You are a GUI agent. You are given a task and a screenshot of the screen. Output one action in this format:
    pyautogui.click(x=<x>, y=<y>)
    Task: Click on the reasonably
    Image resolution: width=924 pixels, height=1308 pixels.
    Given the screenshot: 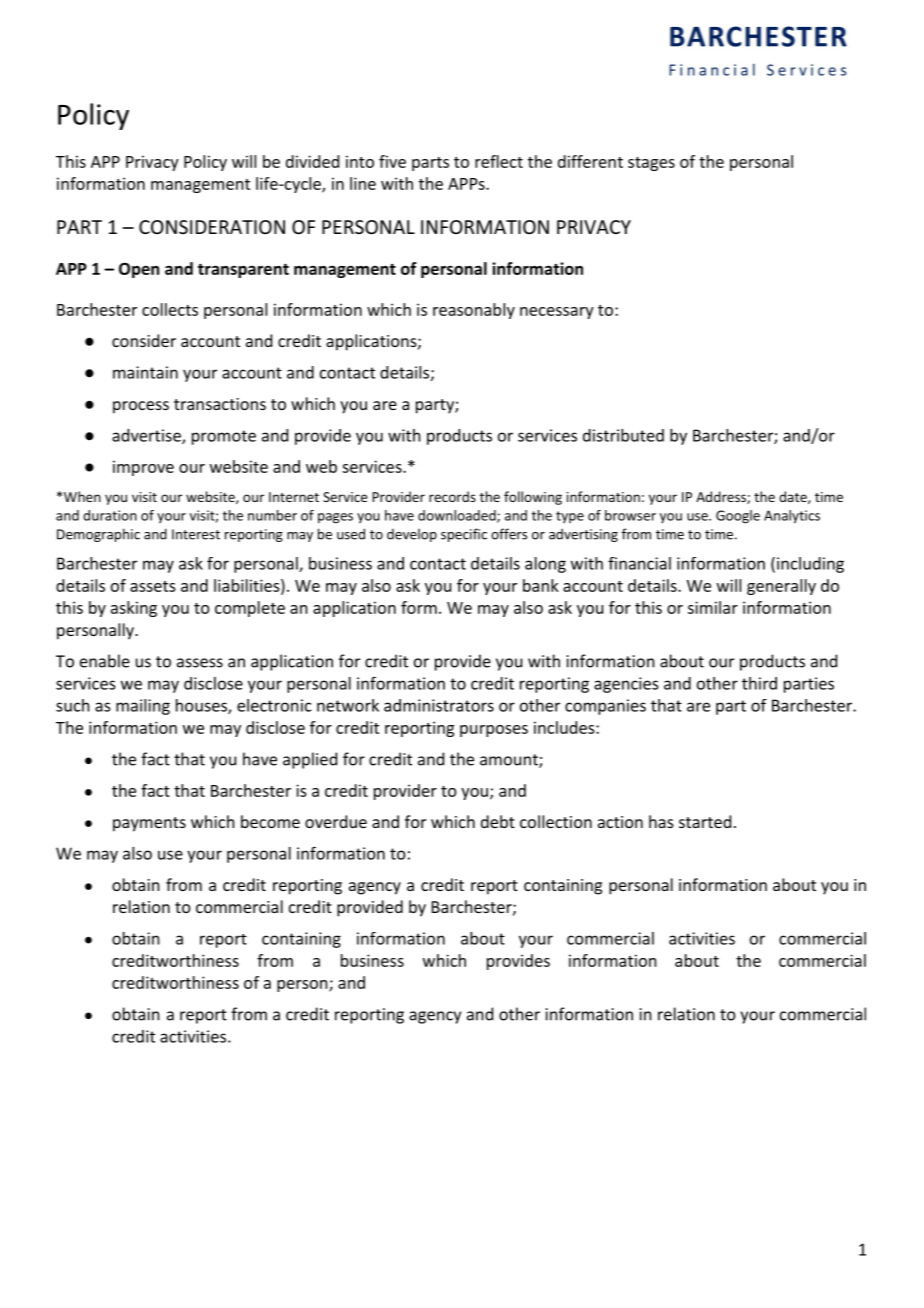 What is the action you would take?
    pyautogui.click(x=474, y=311)
